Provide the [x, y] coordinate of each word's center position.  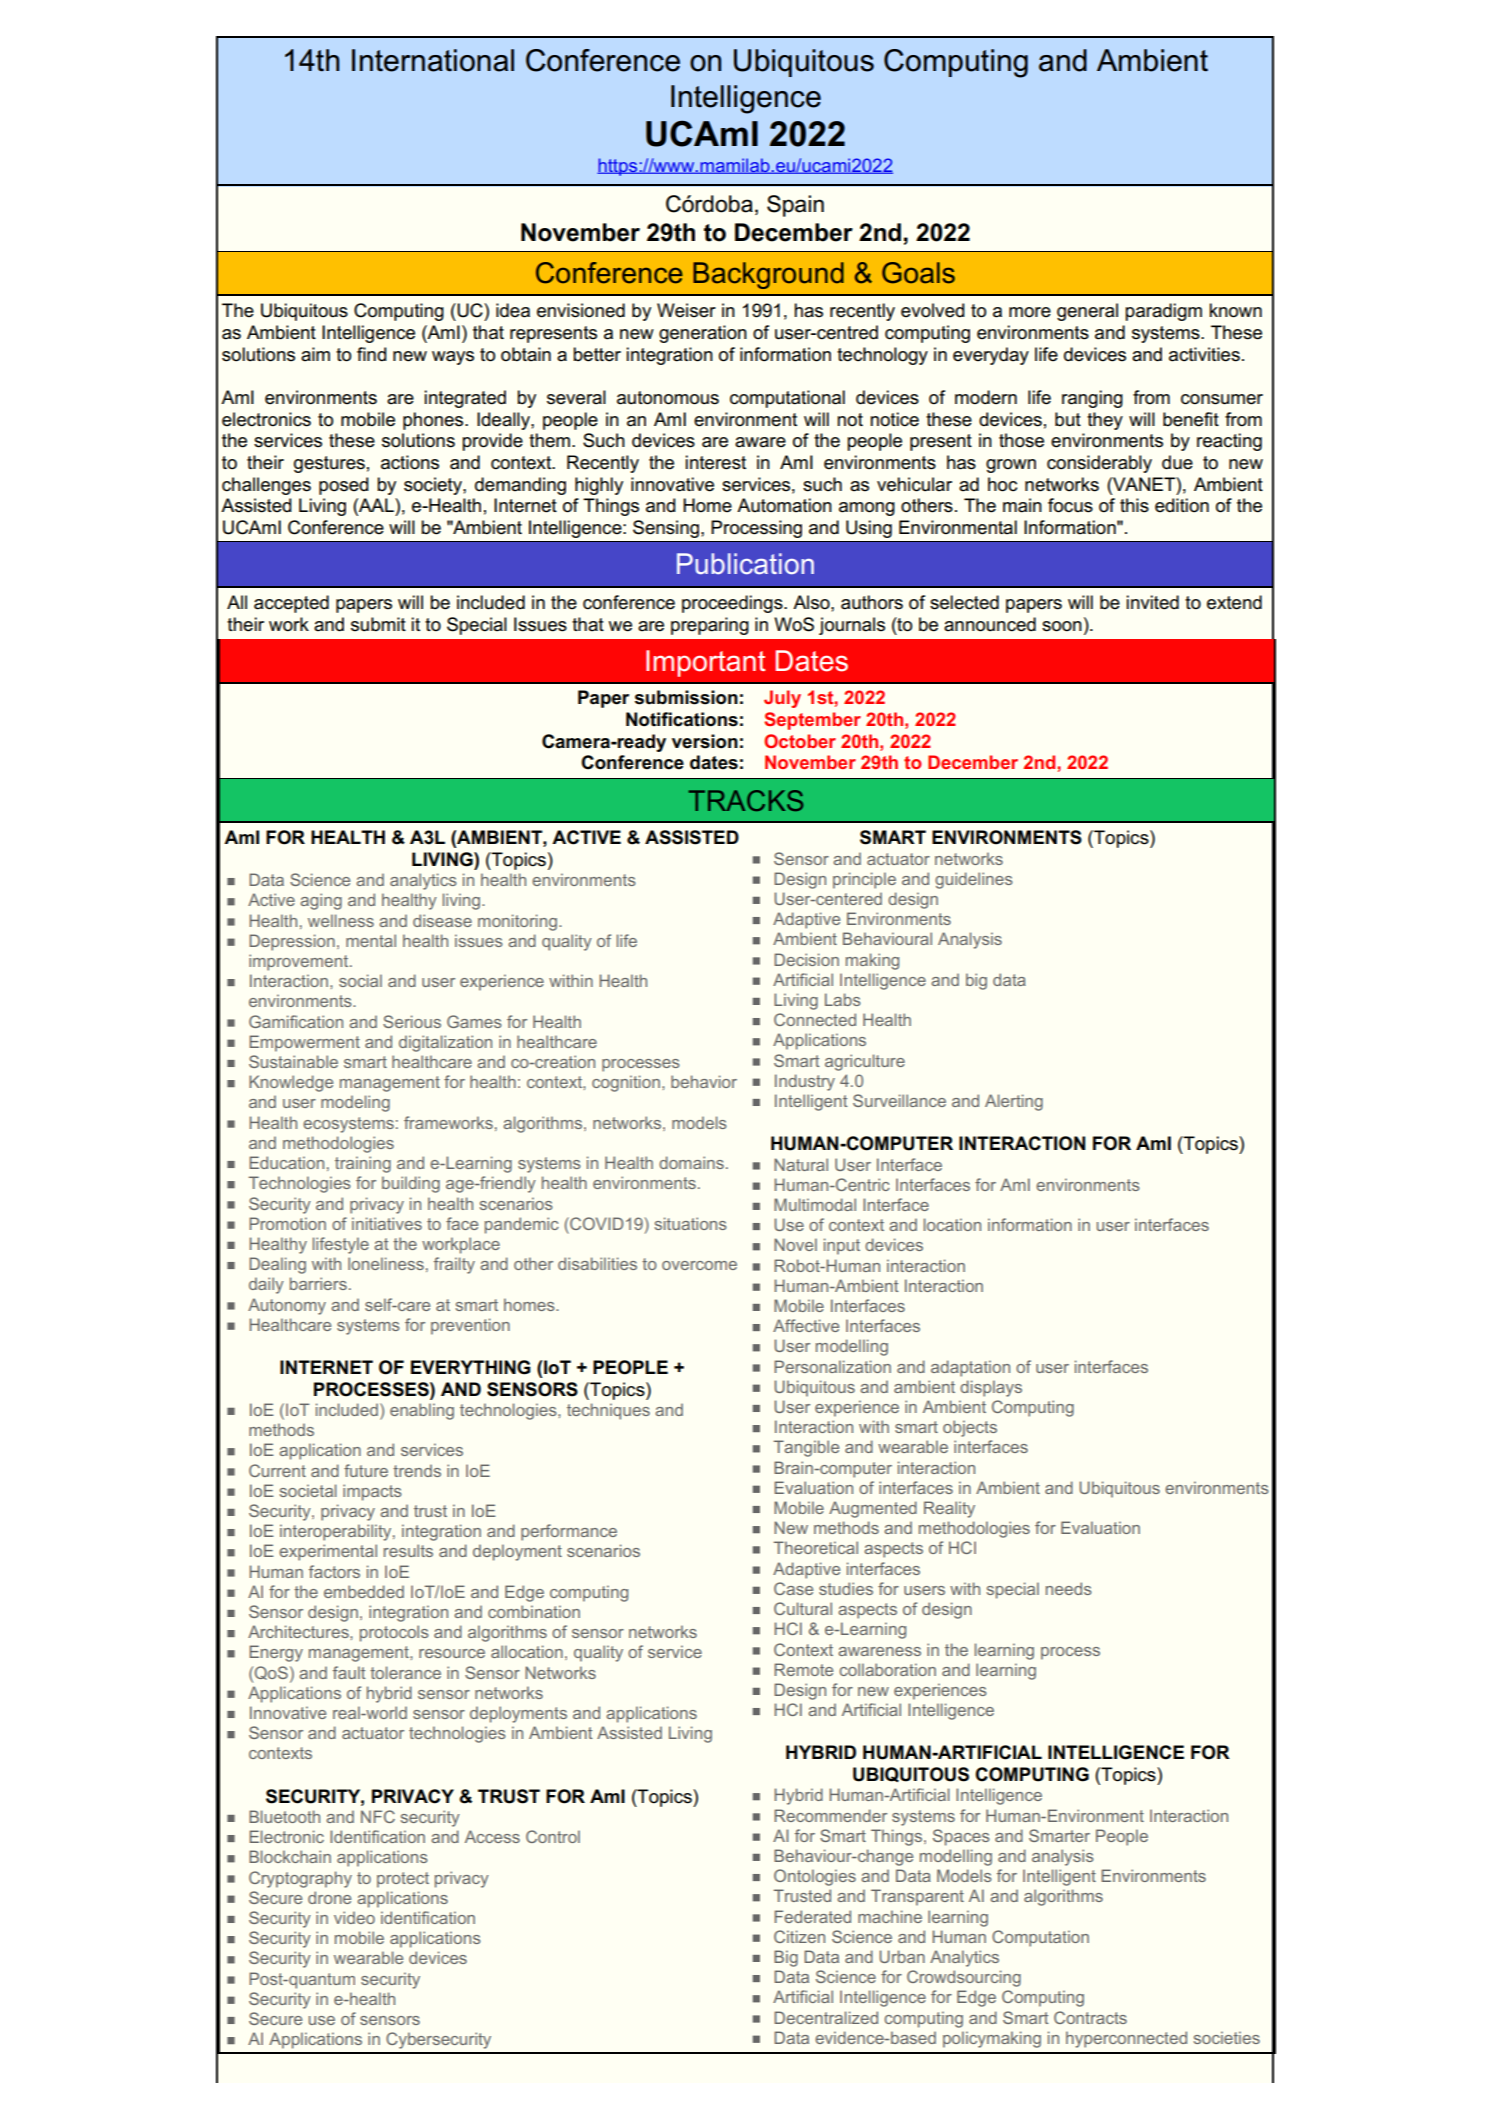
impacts [372, 1492]
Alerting [1014, 1102]
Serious [412, 1021]
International [433, 60]
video [354, 1917]
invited [1152, 602]
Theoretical [816, 1547]
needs [1069, 1588]
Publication [745, 564]
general [1087, 312]
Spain [795, 206]
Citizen [799, 1936]
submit [378, 624]
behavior [704, 1081]
